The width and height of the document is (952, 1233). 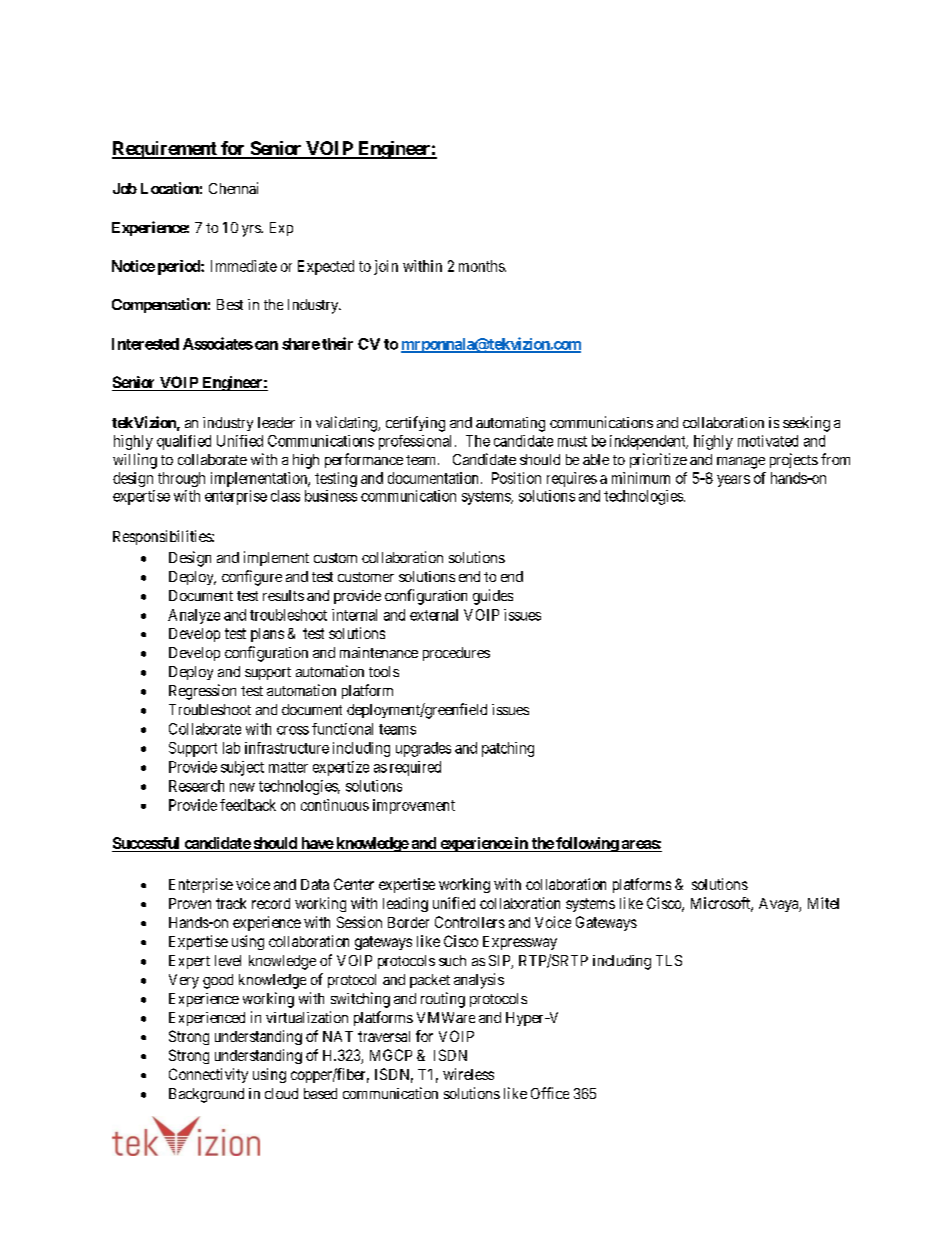 I want to click on Chennai, so click(x=233, y=188).
